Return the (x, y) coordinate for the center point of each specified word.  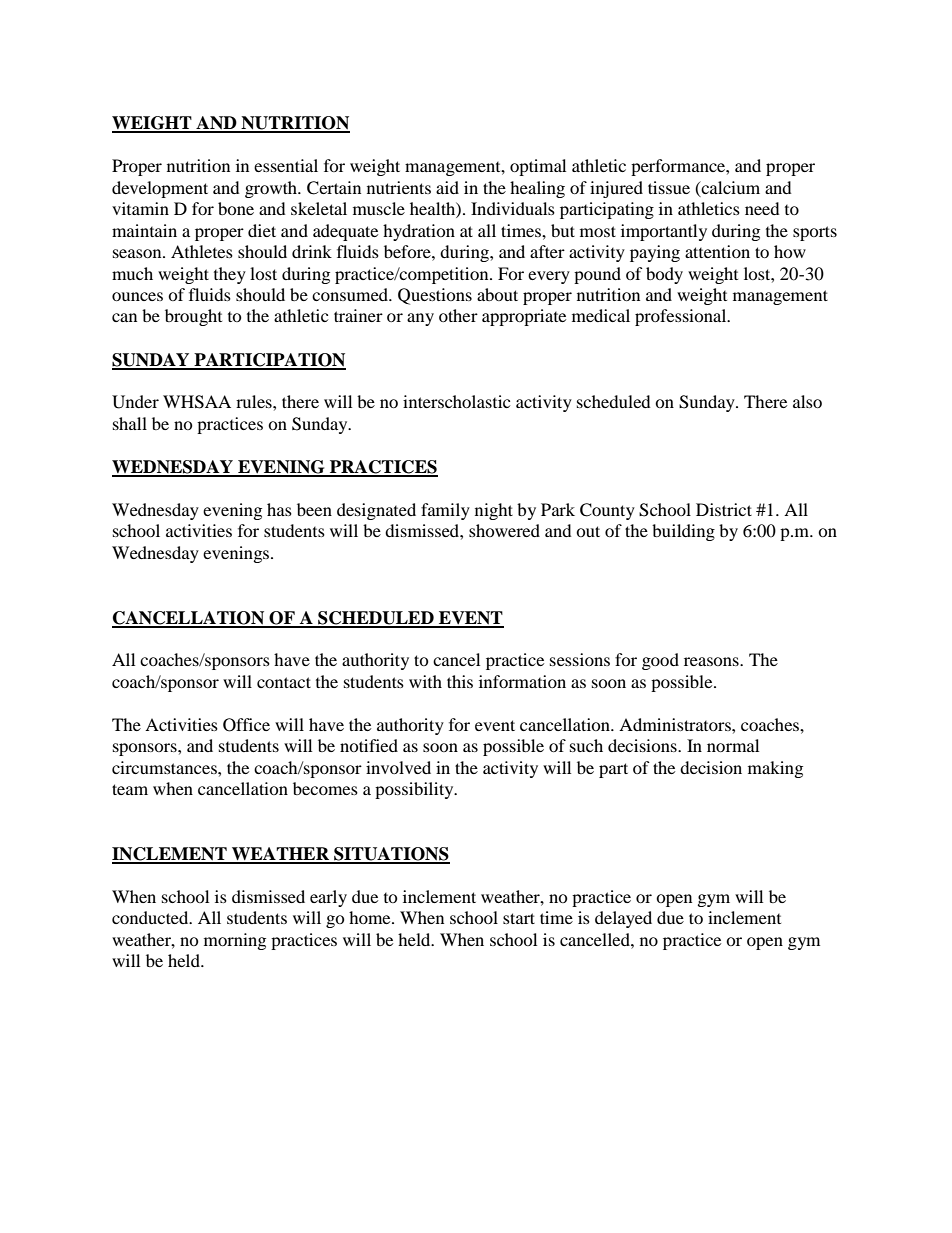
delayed (623, 919)
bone (236, 208)
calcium (729, 188)
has (279, 509)
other (458, 315)
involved (398, 767)
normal (733, 745)
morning (235, 941)
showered (504, 530)
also (807, 401)
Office (246, 725)
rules (255, 401)
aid (447, 187)
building (683, 532)
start (519, 918)
